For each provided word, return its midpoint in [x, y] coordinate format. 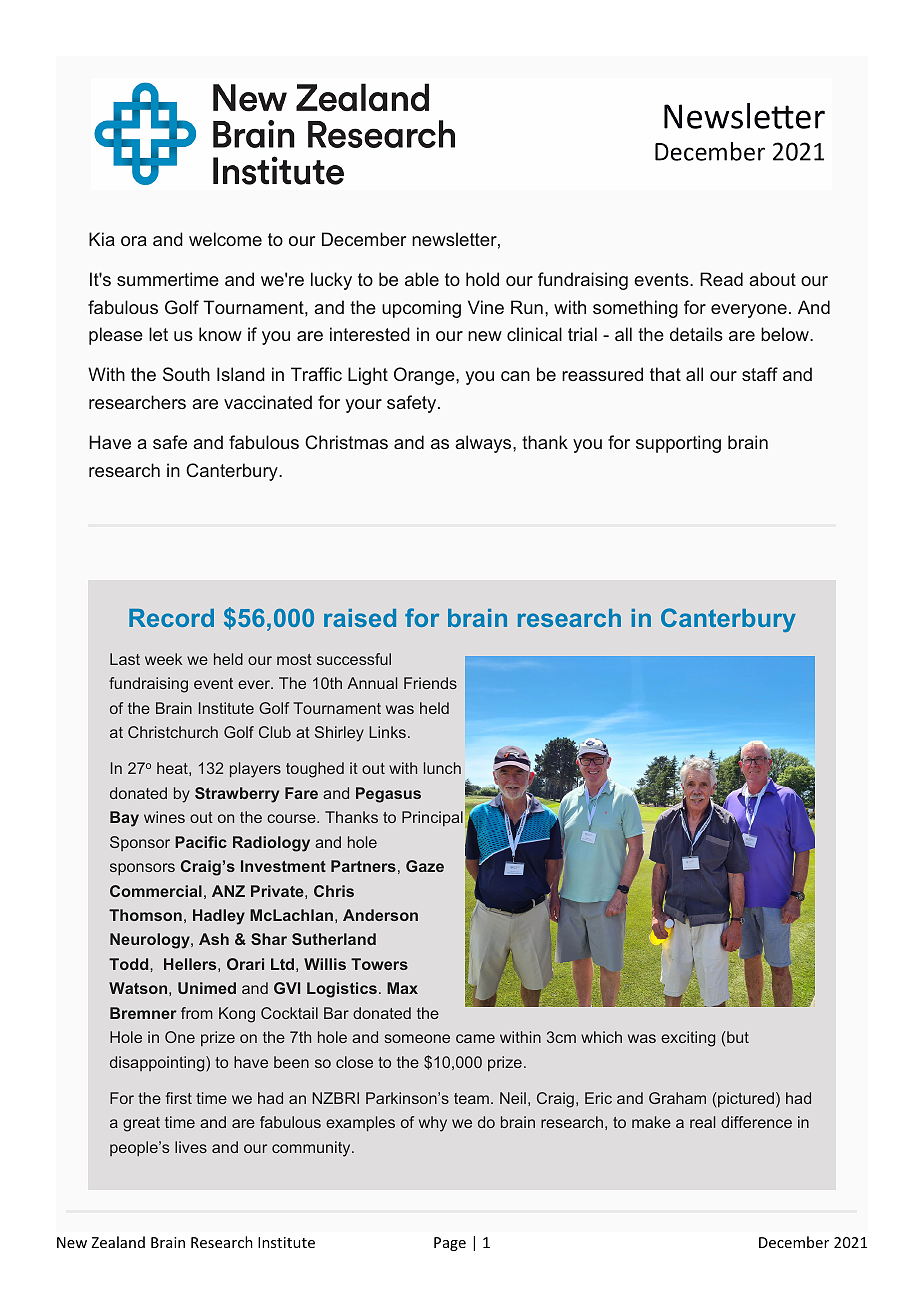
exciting [688, 1039]
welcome [225, 239]
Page [450, 1244]
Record [171, 618]
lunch [442, 768]
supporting [678, 444]
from [197, 1013]
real [702, 1122]
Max [402, 988]
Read [721, 279]
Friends [430, 683]
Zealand [118, 1242]
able [422, 279]
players [255, 770]
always [484, 444]
